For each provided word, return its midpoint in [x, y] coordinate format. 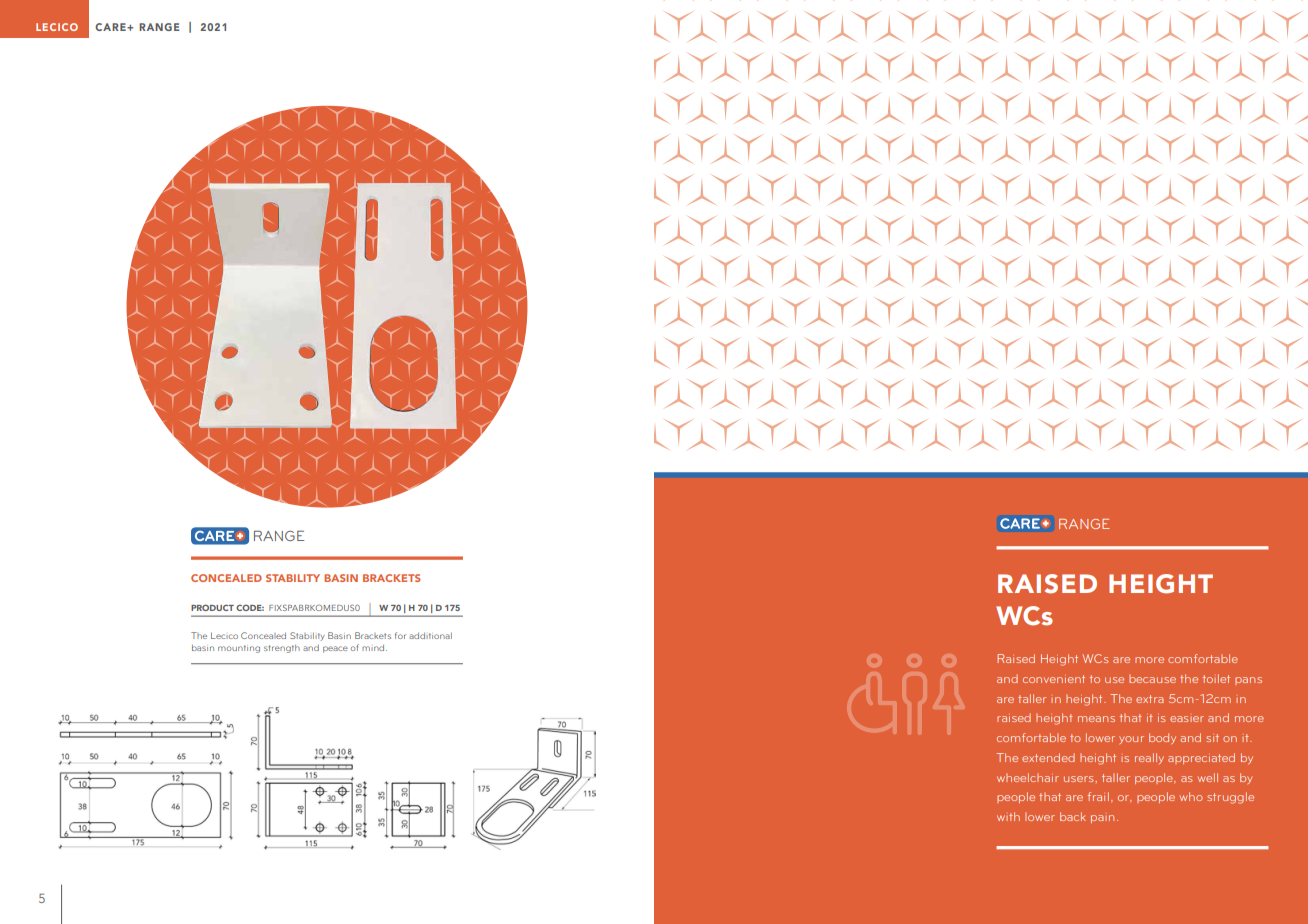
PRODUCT [212, 607]
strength [282, 648]
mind [374, 647]
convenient [1054, 679]
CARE [111, 27]
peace [335, 649]
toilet [1216, 678]
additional [430, 635]
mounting [239, 649]
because [1152, 678]
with [1008, 816]
